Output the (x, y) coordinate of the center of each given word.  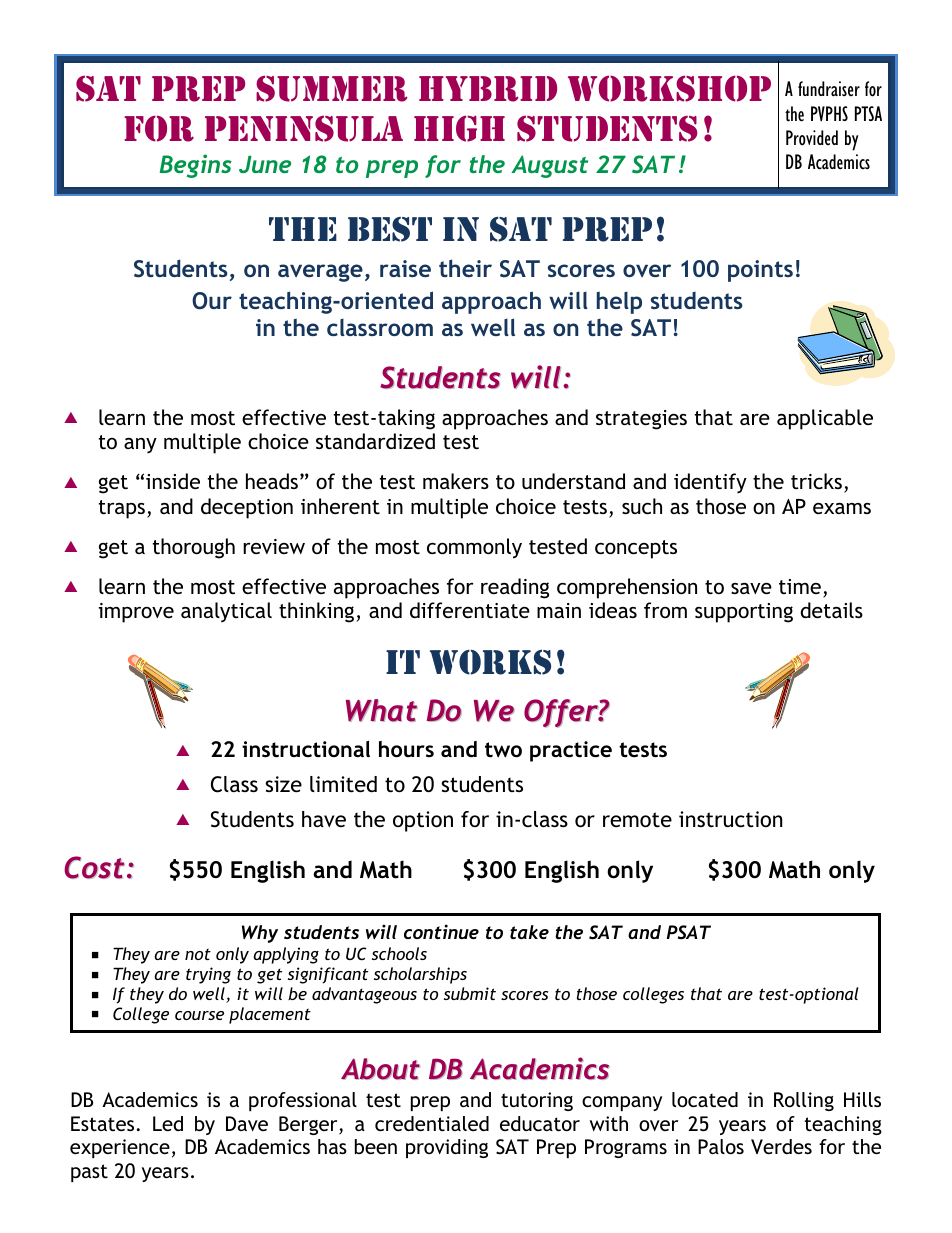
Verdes (781, 1146)
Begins (195, 166)
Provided (812, 138)
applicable (825, 419)
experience (120, 1148)
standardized (375, 441)
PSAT (688, 932)
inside (173, 481)
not (198, 954)
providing (447, 1148)
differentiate (470, 610)
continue (441, 931)
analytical (226, 612)
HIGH (459, 128)
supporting (744, 613)
